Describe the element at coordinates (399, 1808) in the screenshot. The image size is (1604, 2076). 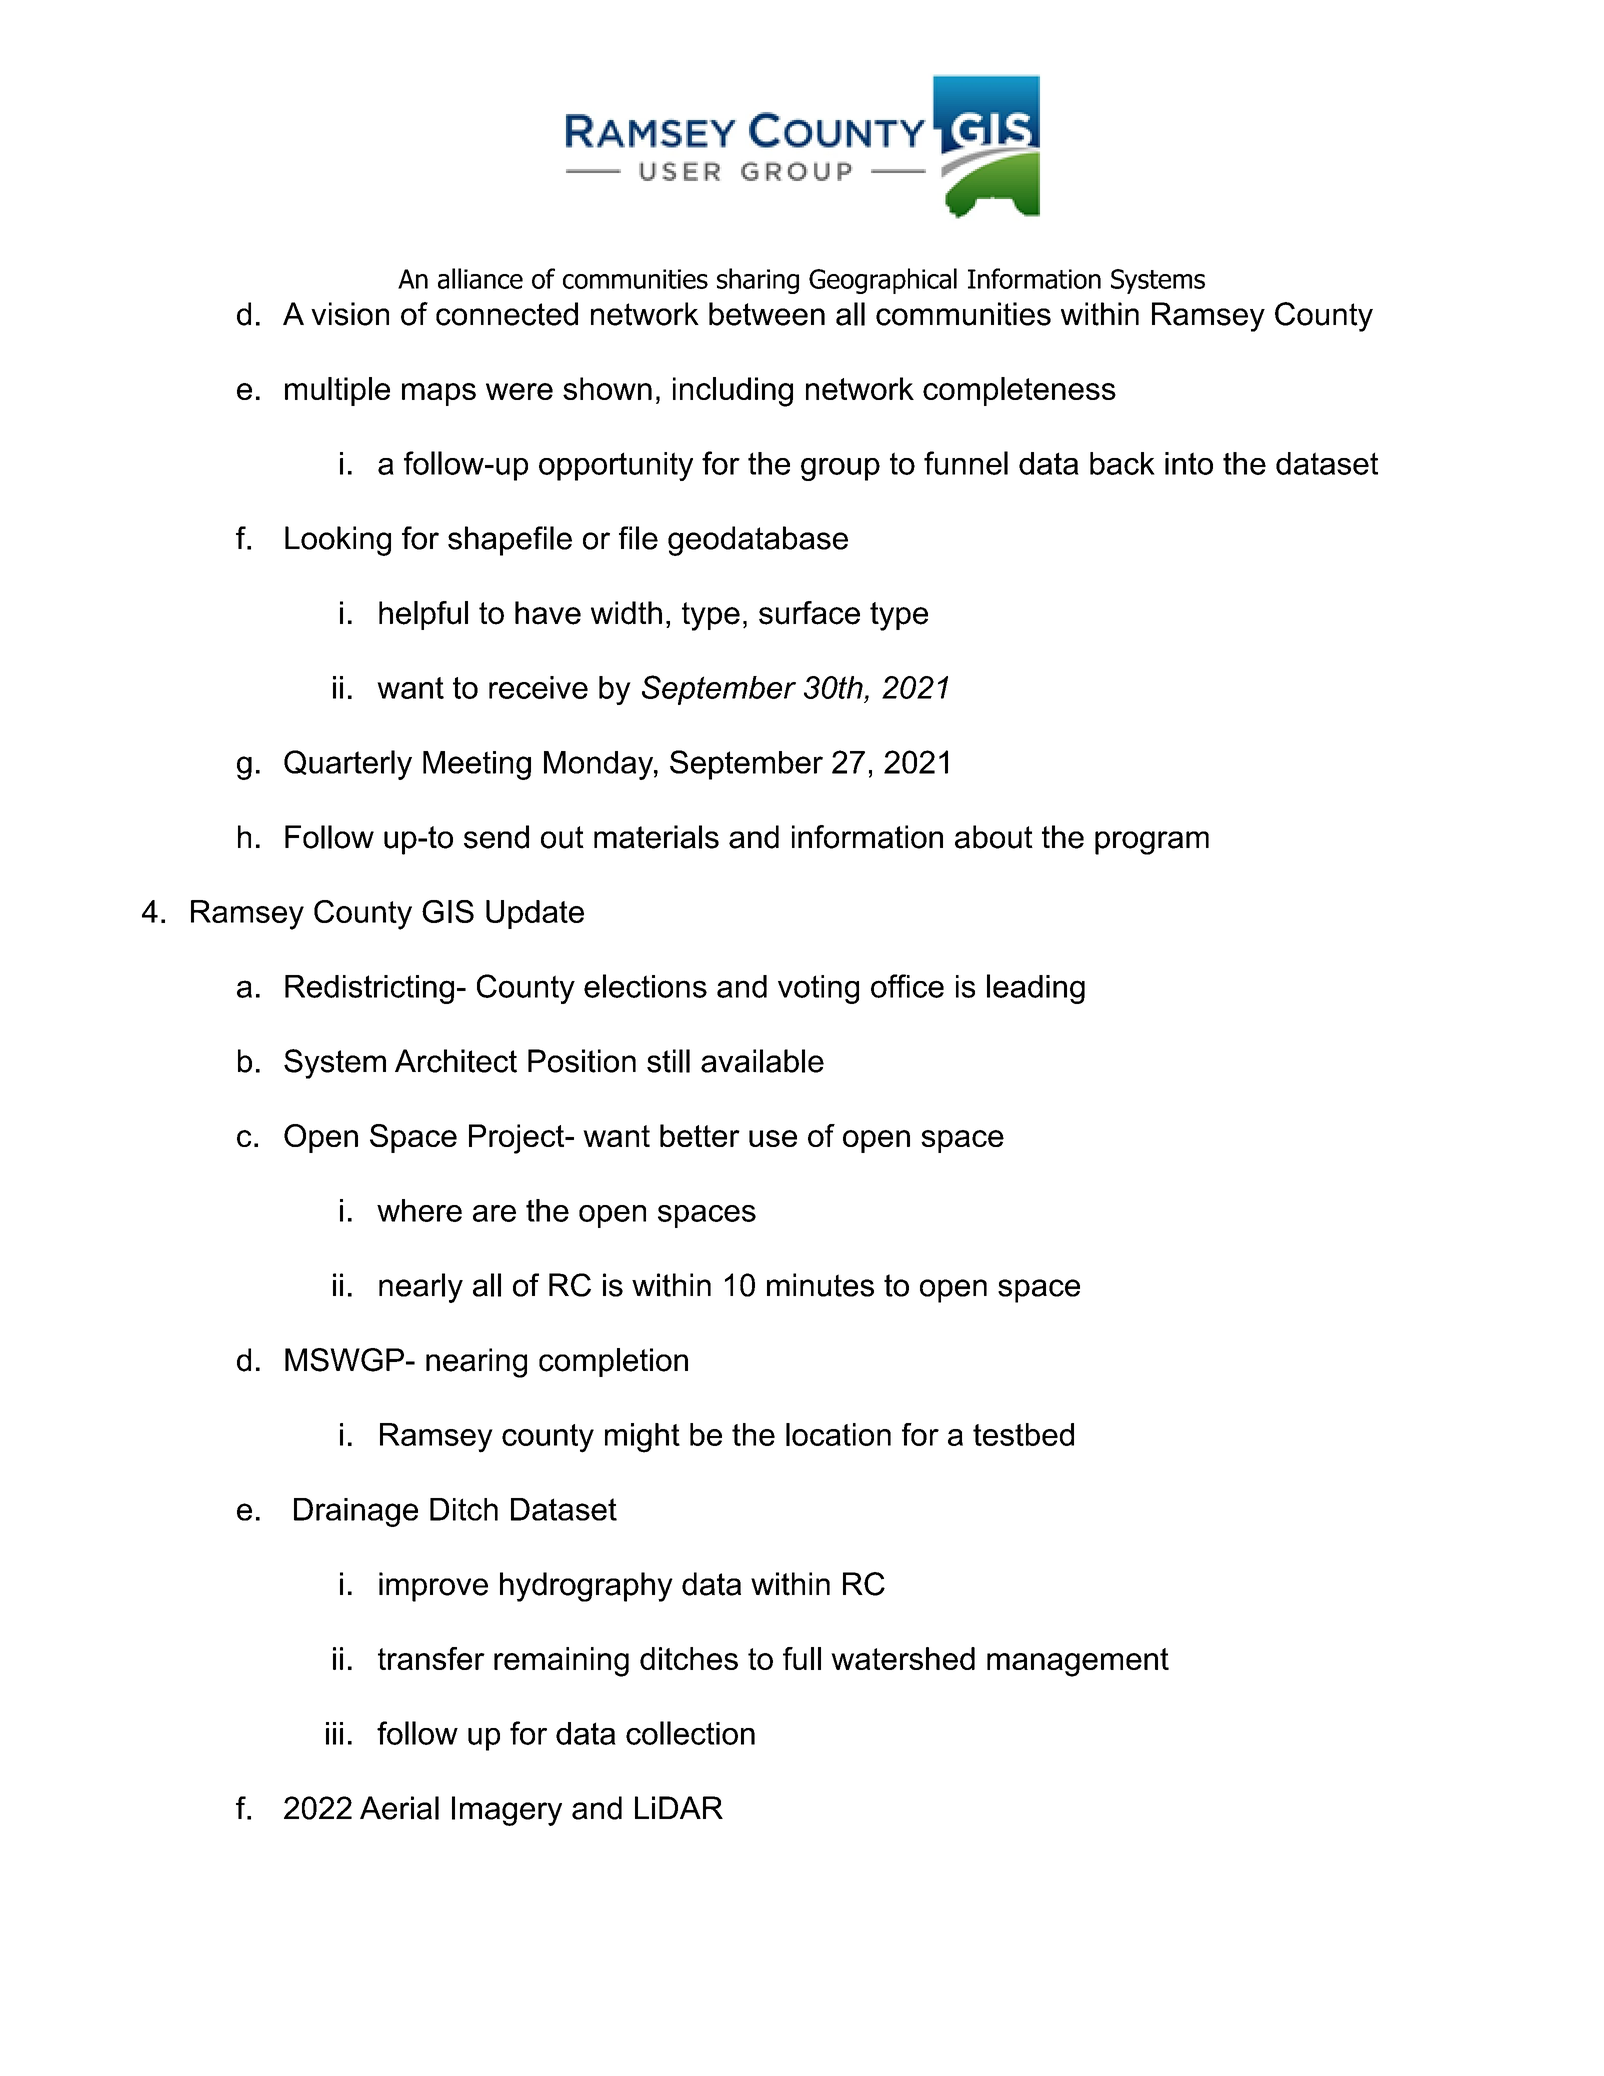
I see `Aerial` at that location.
